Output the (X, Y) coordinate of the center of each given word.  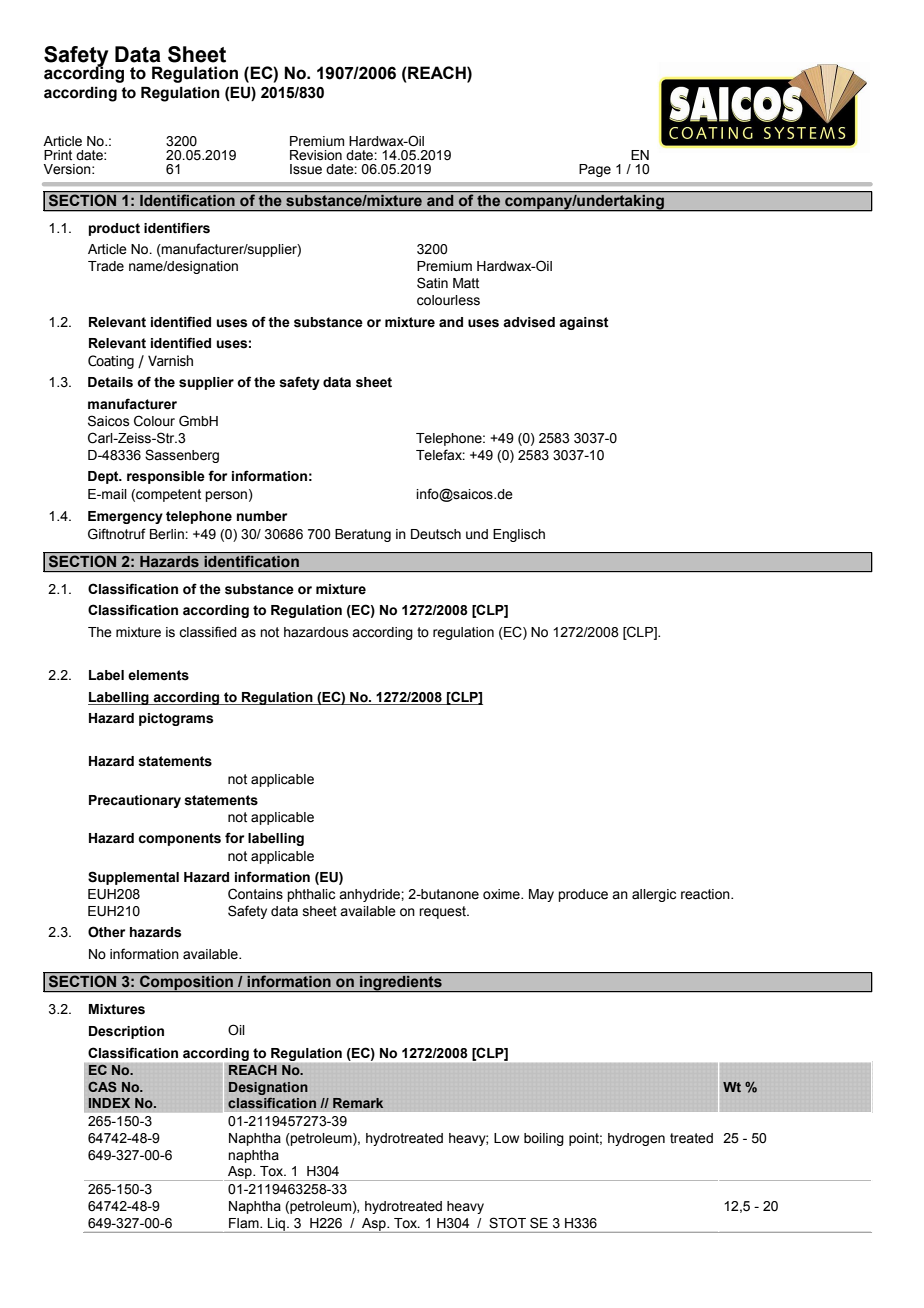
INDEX (109, 1103)
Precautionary (135, 801)
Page (595, 170)
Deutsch (436, 534)
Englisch (519, 535)
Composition (186, 982)
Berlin (168, 534)
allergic (654, 895)
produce (583, 895)
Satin (432, 283)
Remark (358, 1103)
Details (110, 382)
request (443, 912)
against (584, 323)
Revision (316, 155)
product (114, 229)
